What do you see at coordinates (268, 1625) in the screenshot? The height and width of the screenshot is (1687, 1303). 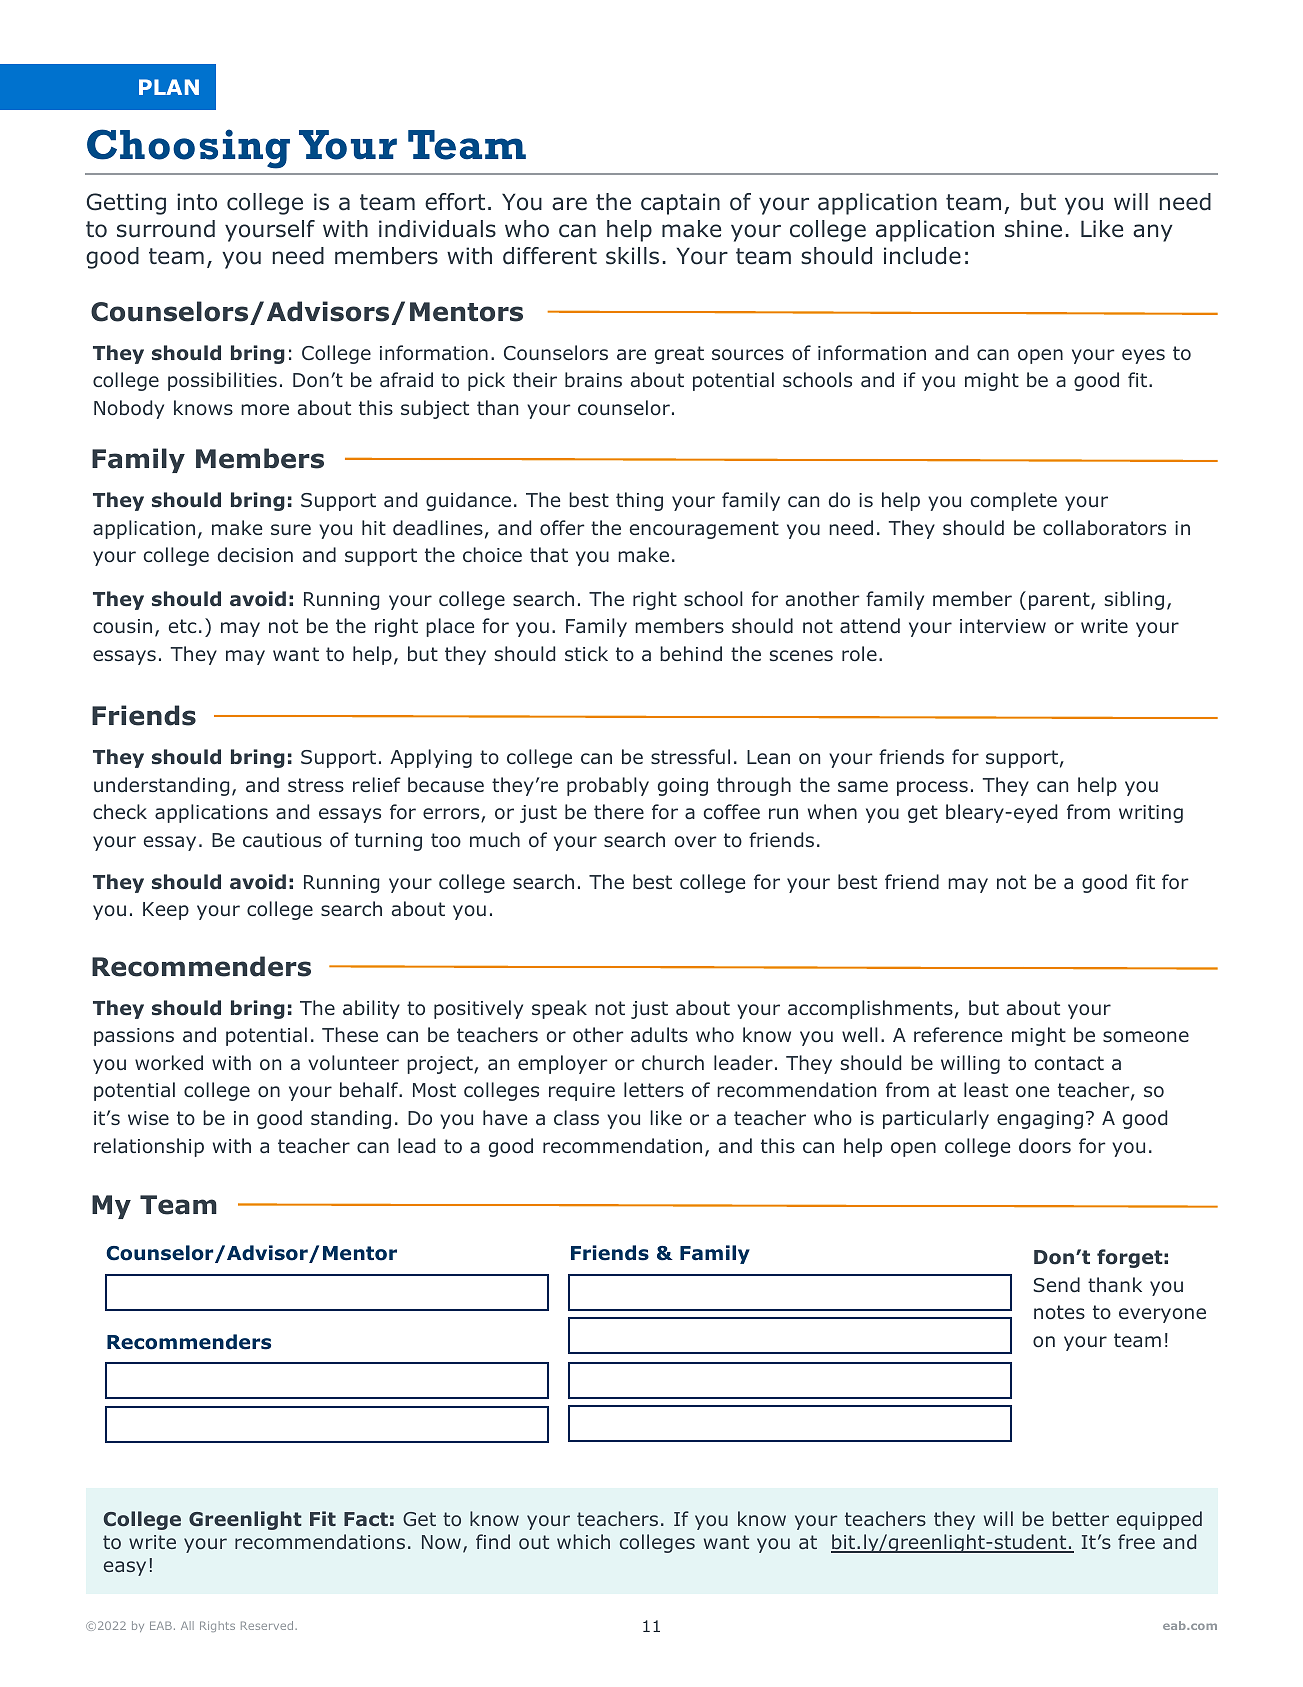 I see `Reserved` at bounding box center [268, 1625].
